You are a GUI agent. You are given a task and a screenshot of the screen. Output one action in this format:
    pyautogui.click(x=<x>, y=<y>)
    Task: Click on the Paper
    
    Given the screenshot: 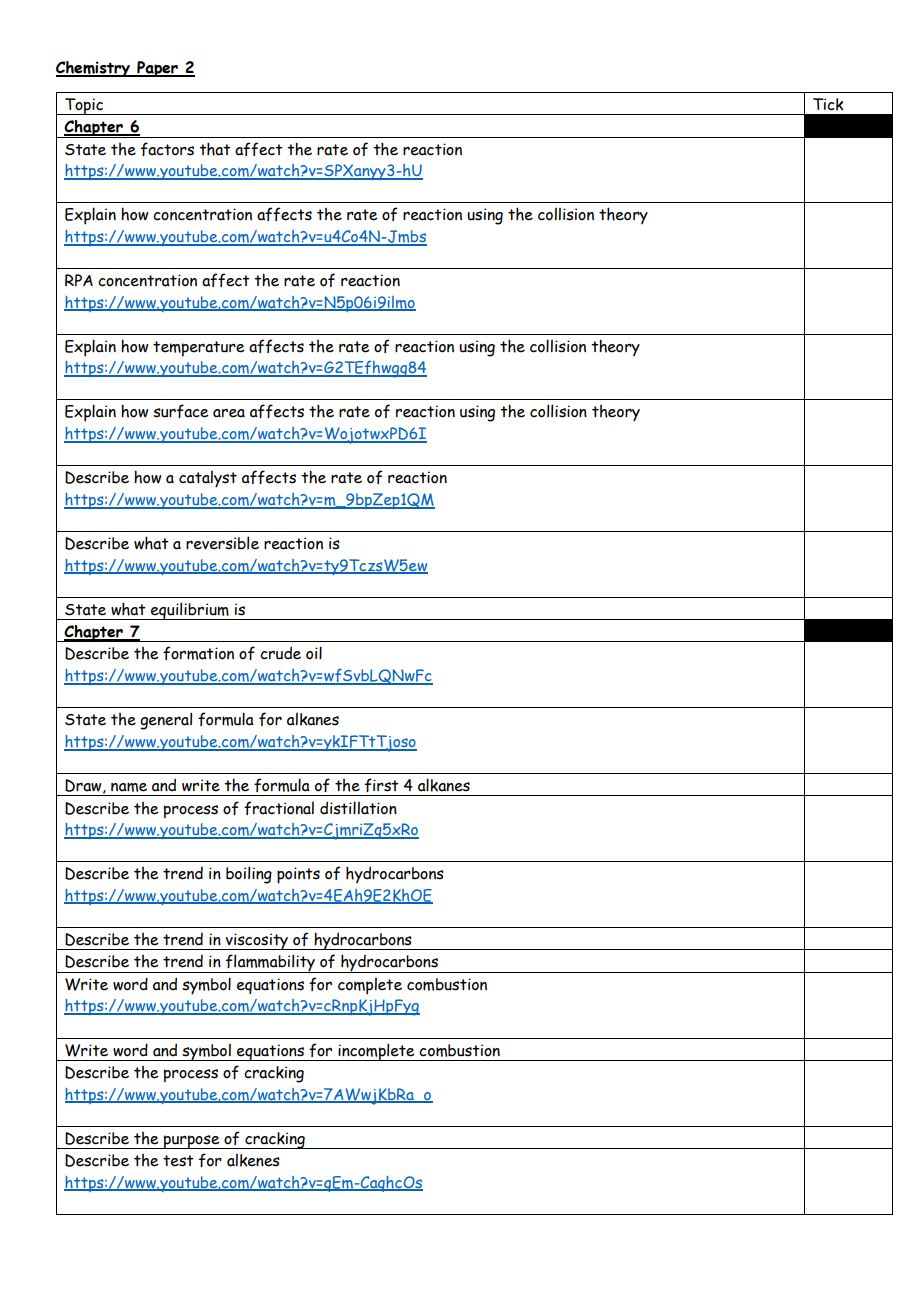 What is the action you would take?
    pyautogui.click(x=157, y=69)
